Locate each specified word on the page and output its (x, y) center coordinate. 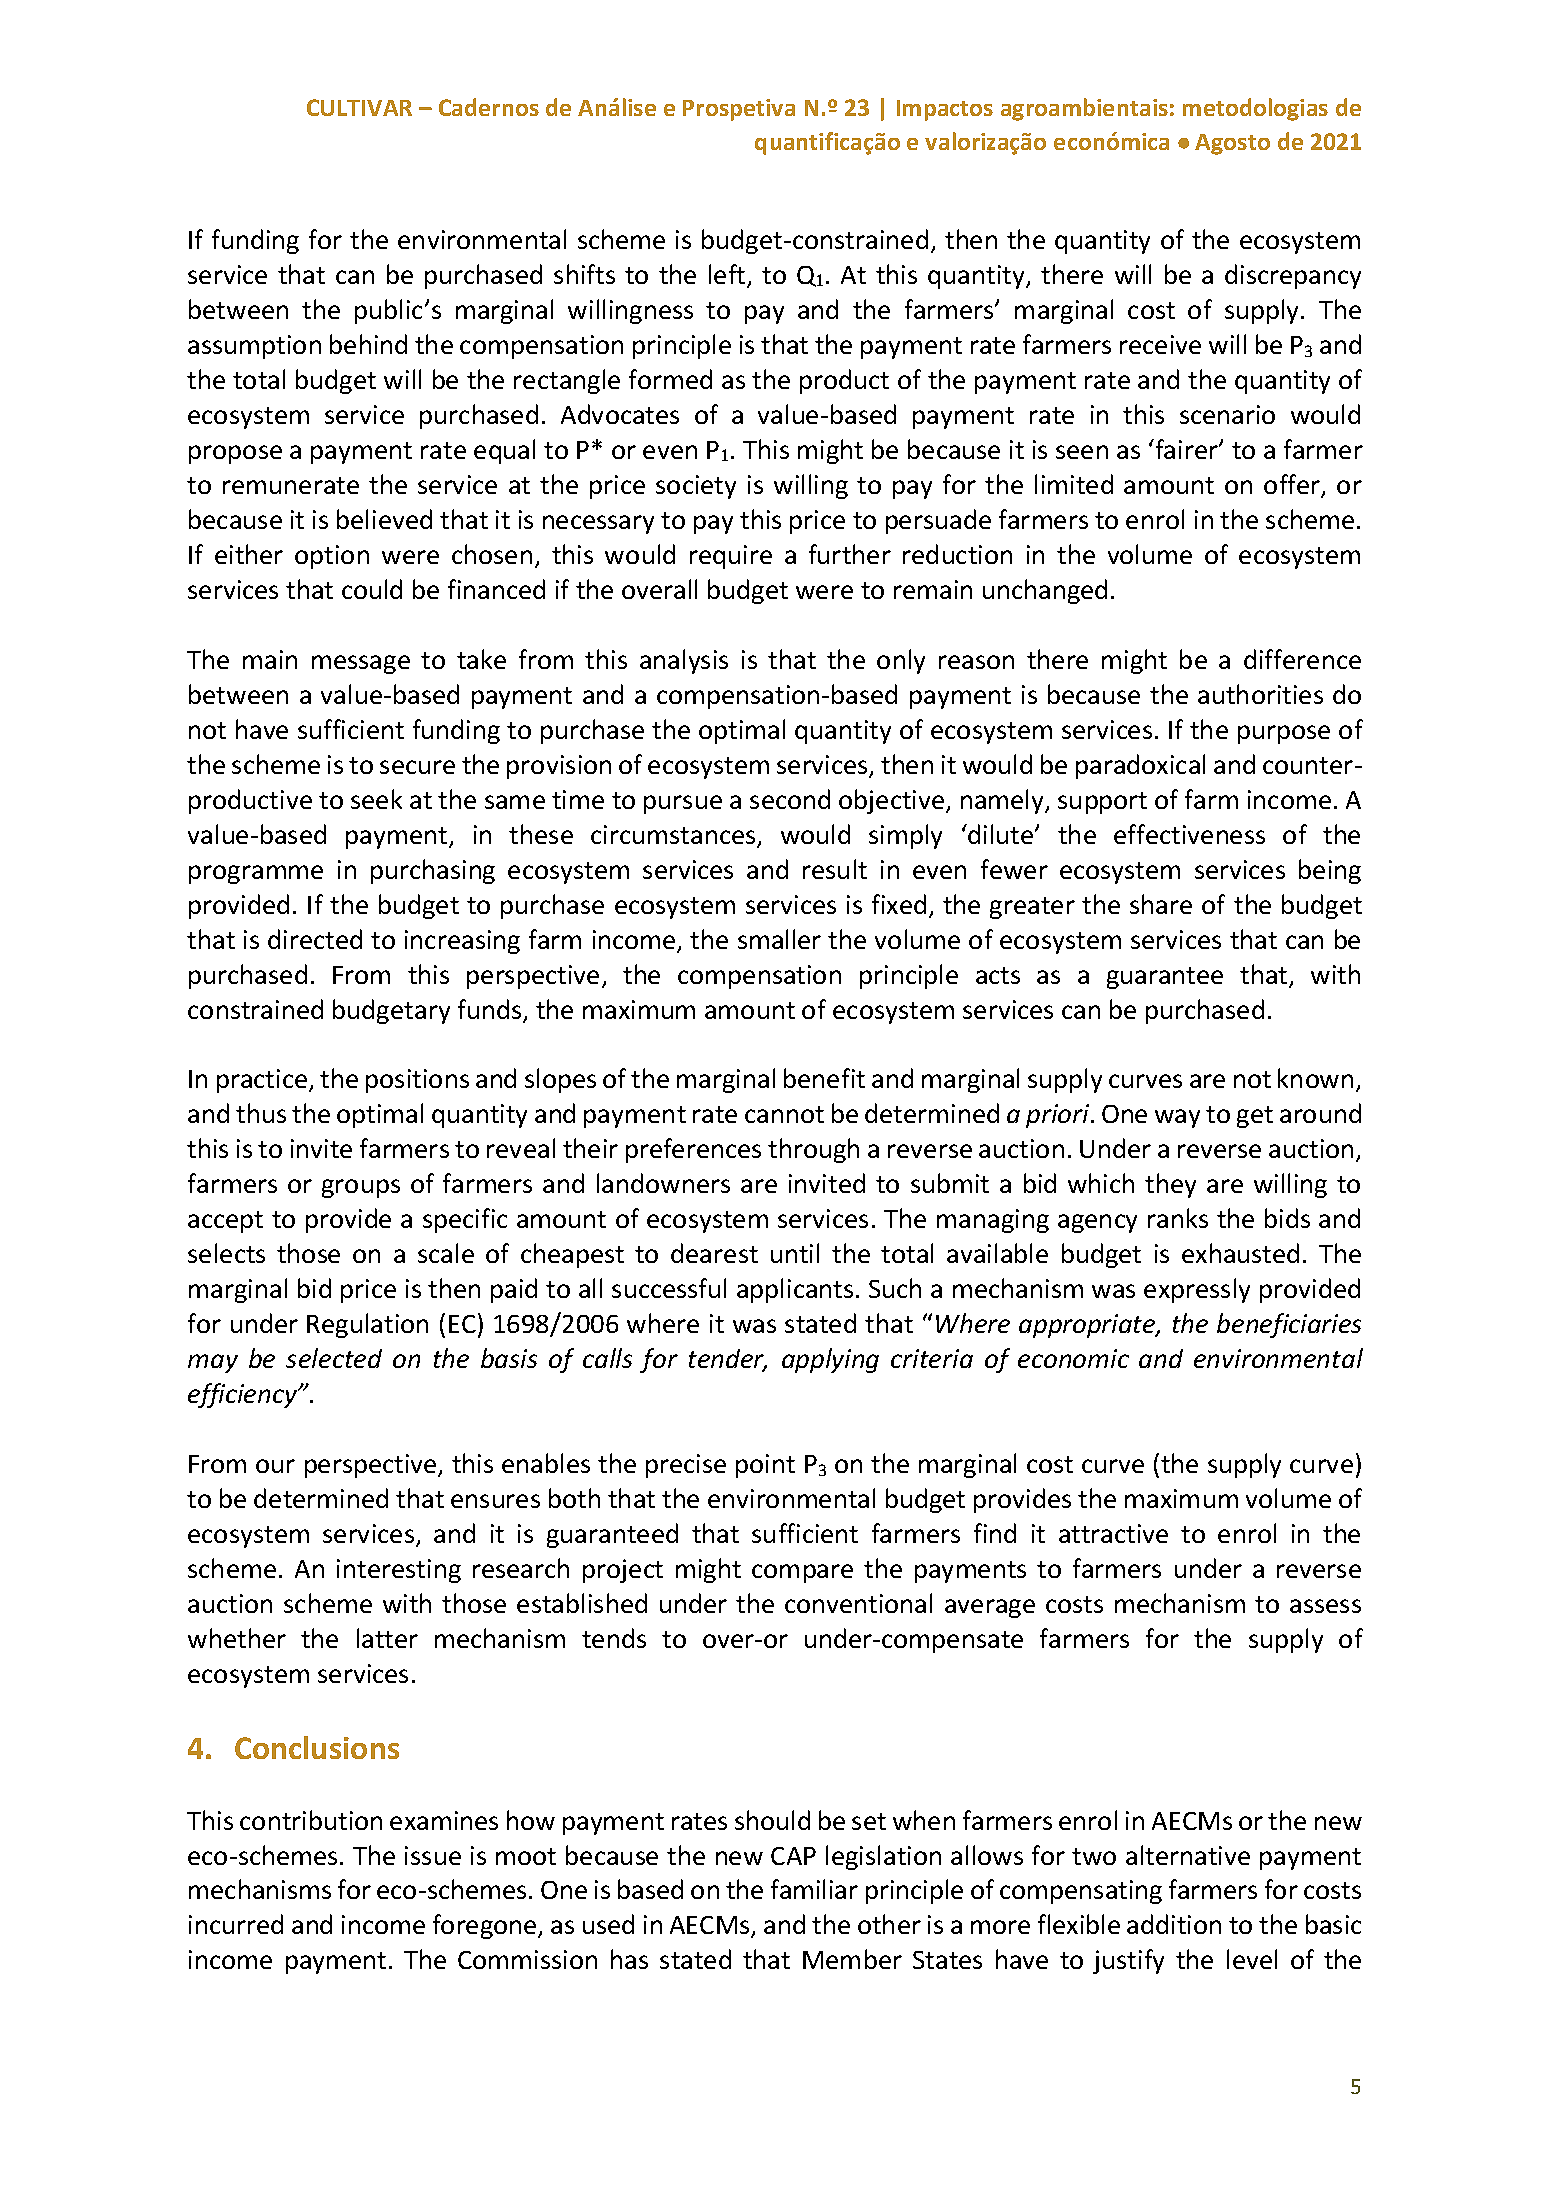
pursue (683, 804)
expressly (1197, 1290)
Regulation (367, 1325)
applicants (795, 1290)
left (728, 275)
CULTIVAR (359, 107)
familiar (814, 1889)
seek (376, 799)
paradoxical (1140, 766)
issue (433, 1855)
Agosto (1232, 144)
